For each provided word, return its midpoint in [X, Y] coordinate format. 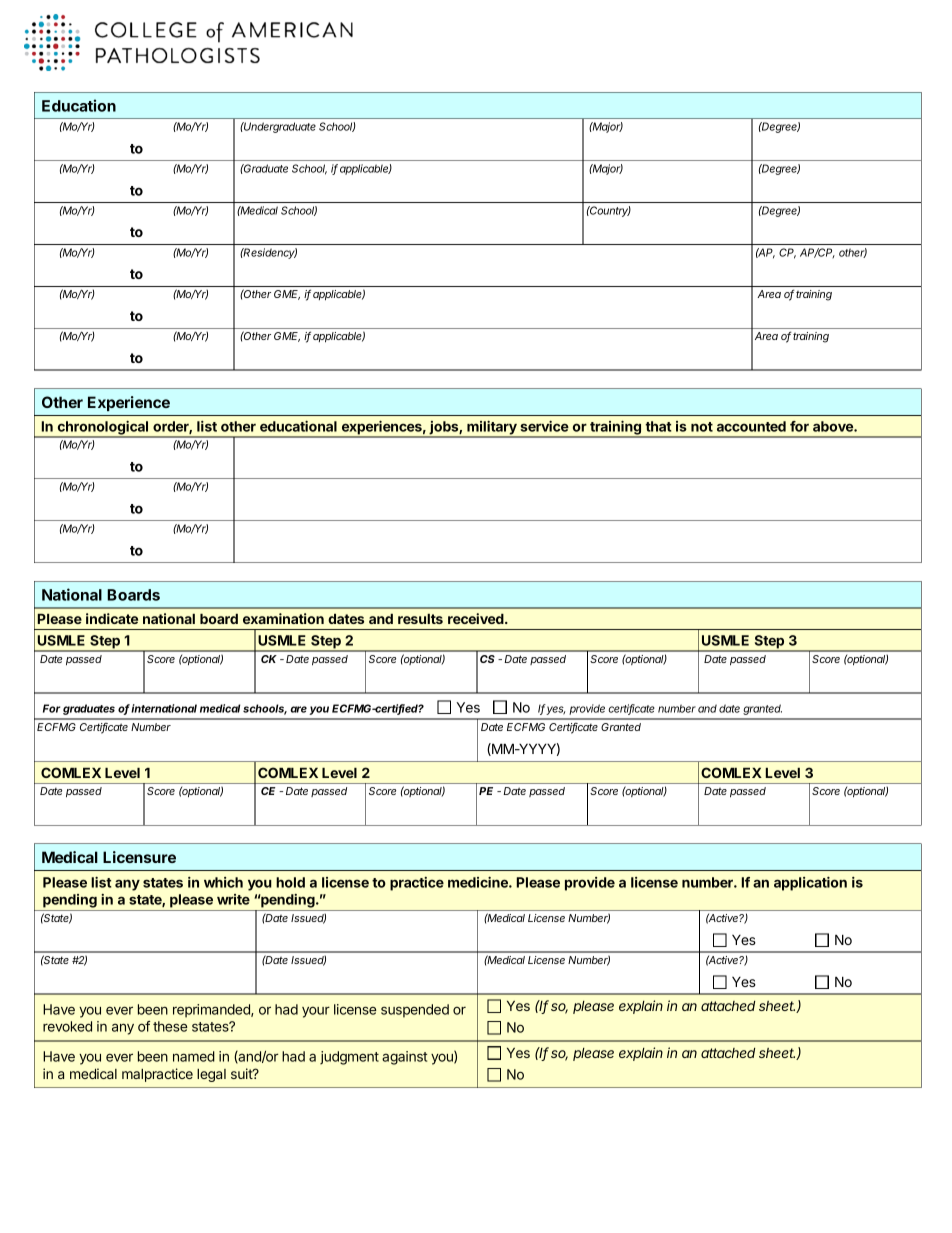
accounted [751, 426]
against [404, 1058]
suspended [415, 1011]
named [194, 1056]
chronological [103, 429]
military [492, 429]
